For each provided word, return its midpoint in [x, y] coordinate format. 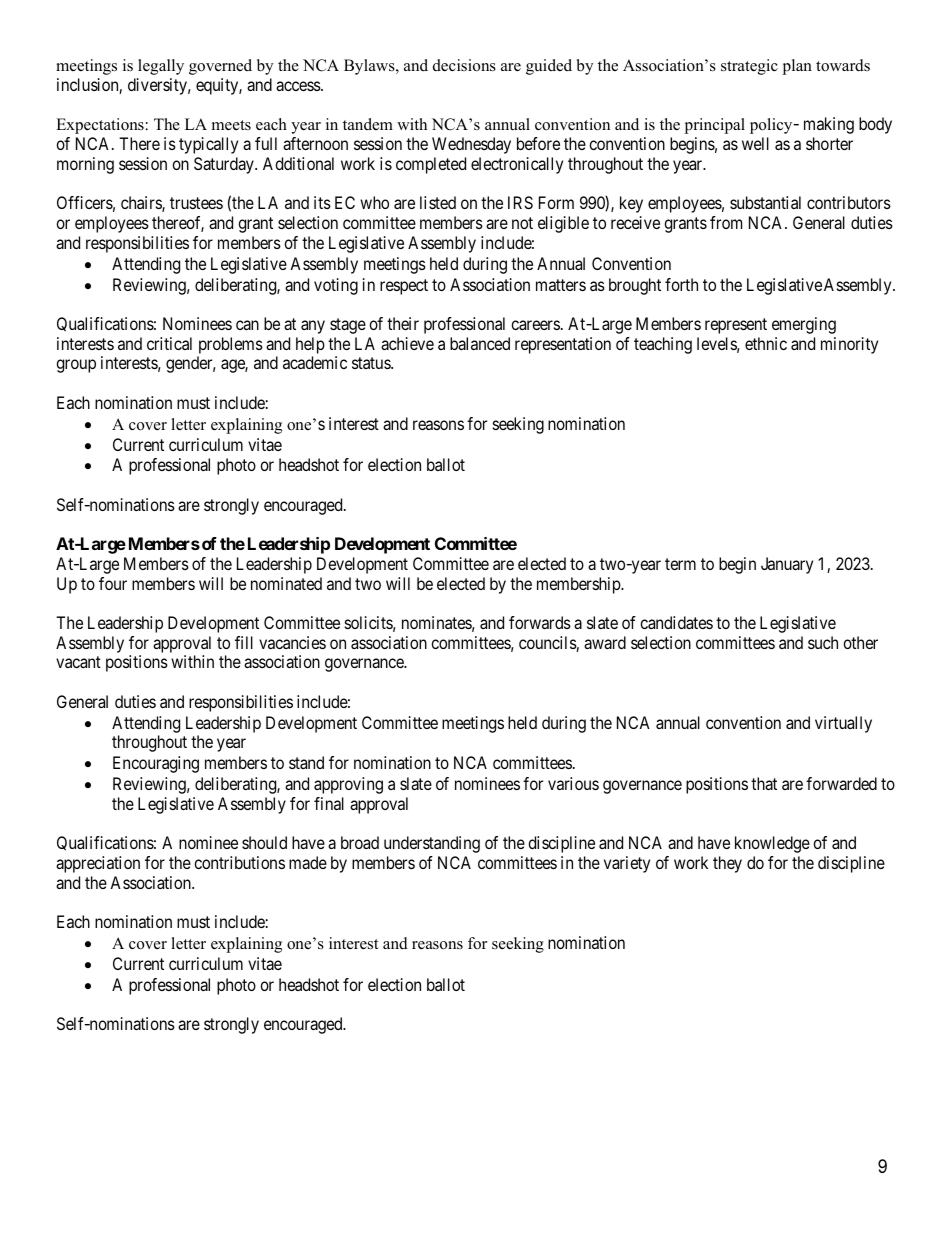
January [787, 565]
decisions [464, 65]
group [76, 366]
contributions [239, 862]
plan [797, 67]
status [372, 363]
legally [161, 67]
